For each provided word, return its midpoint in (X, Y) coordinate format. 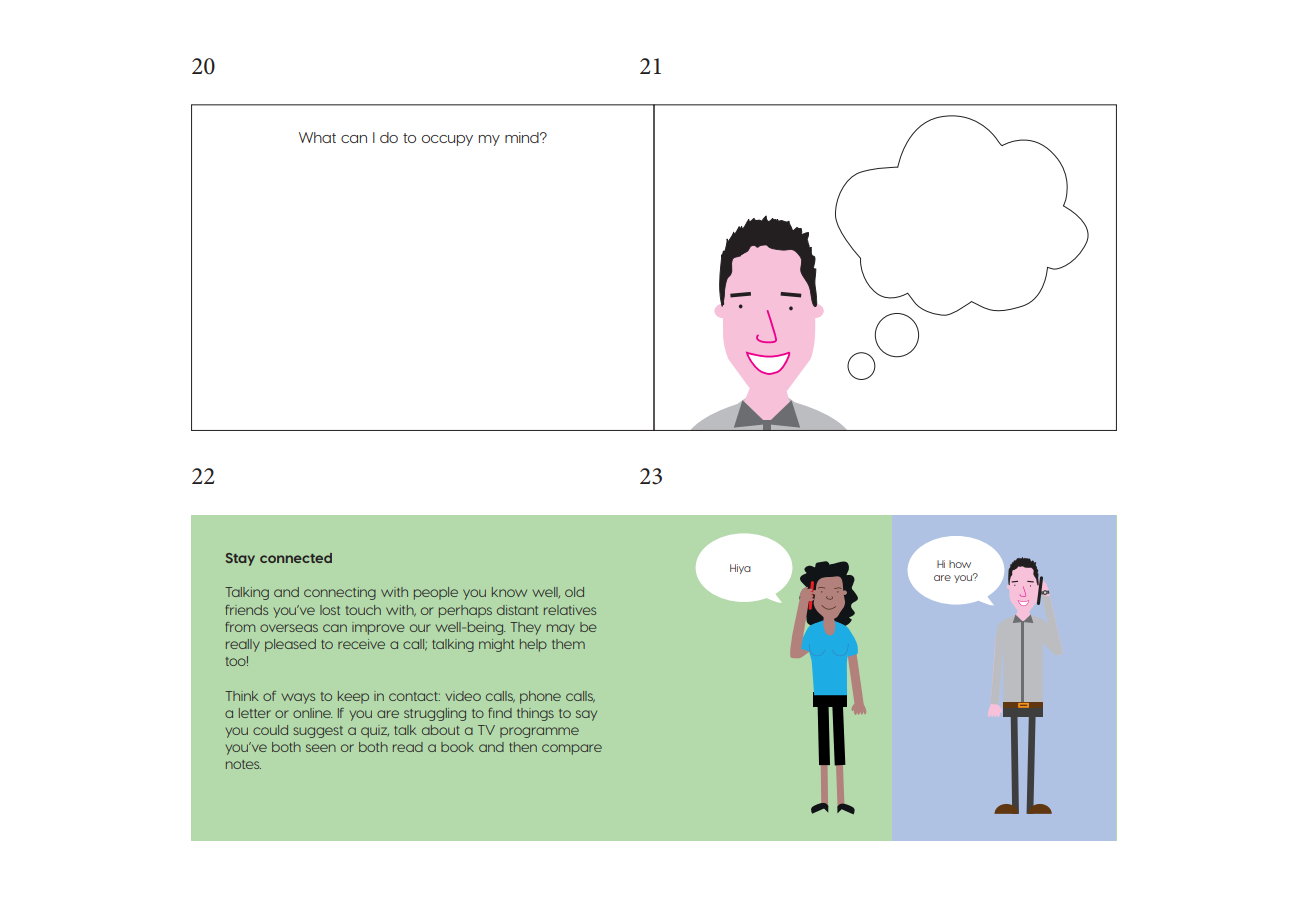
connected (296, 558)
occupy (447, 140)
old (574, 592)
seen (321, 748)
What (317, 137)
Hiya (740, 569)
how (960, 564)
